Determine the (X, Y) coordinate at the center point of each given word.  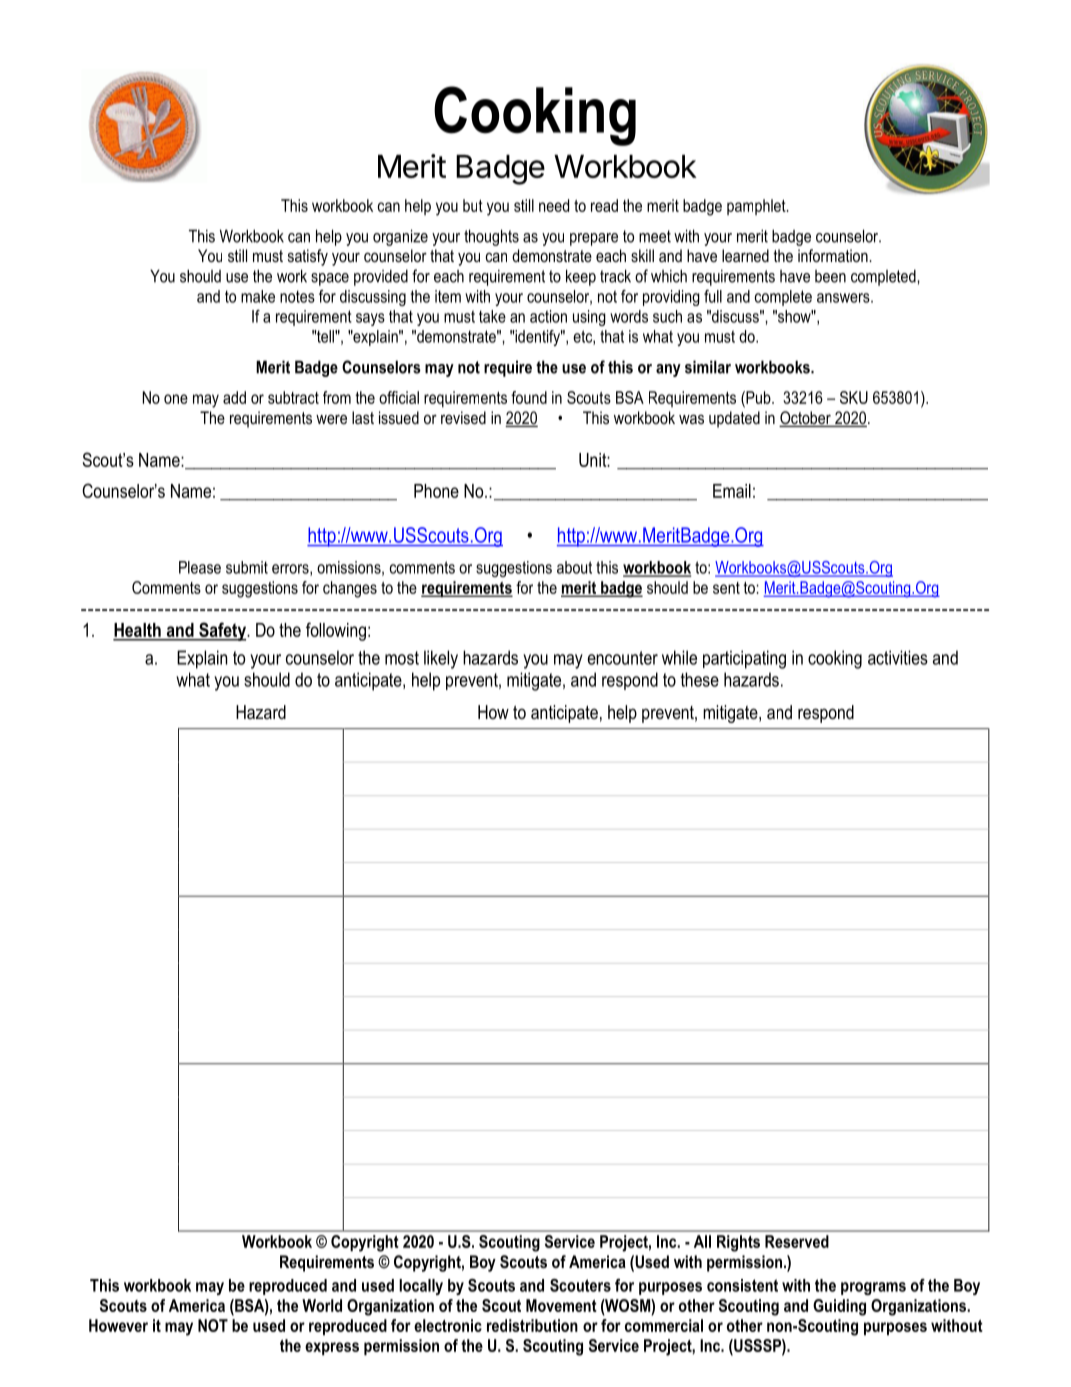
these (700, 679)
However (118, 1325)
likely (441, 659)
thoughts (491, 237)
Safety (222, 631)
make (258, 296)
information (833, 255)
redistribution (532, 1325)
